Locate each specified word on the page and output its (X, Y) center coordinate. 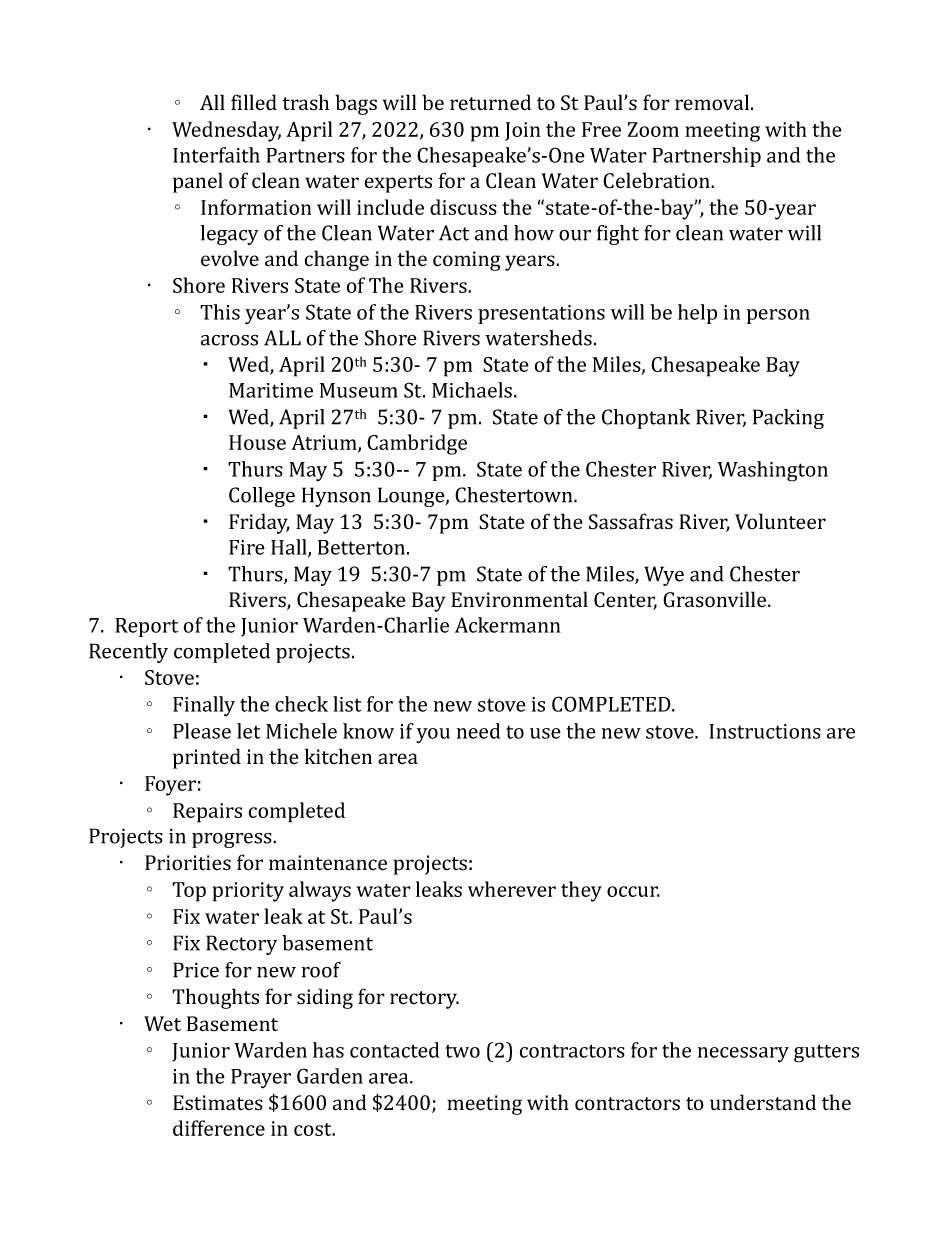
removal (713, 102)
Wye (664, 576)
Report (146, 627)
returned (490, 102)
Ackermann (508, 625)
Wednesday (226, 131)
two (462, 1051)
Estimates (218, 1103)
